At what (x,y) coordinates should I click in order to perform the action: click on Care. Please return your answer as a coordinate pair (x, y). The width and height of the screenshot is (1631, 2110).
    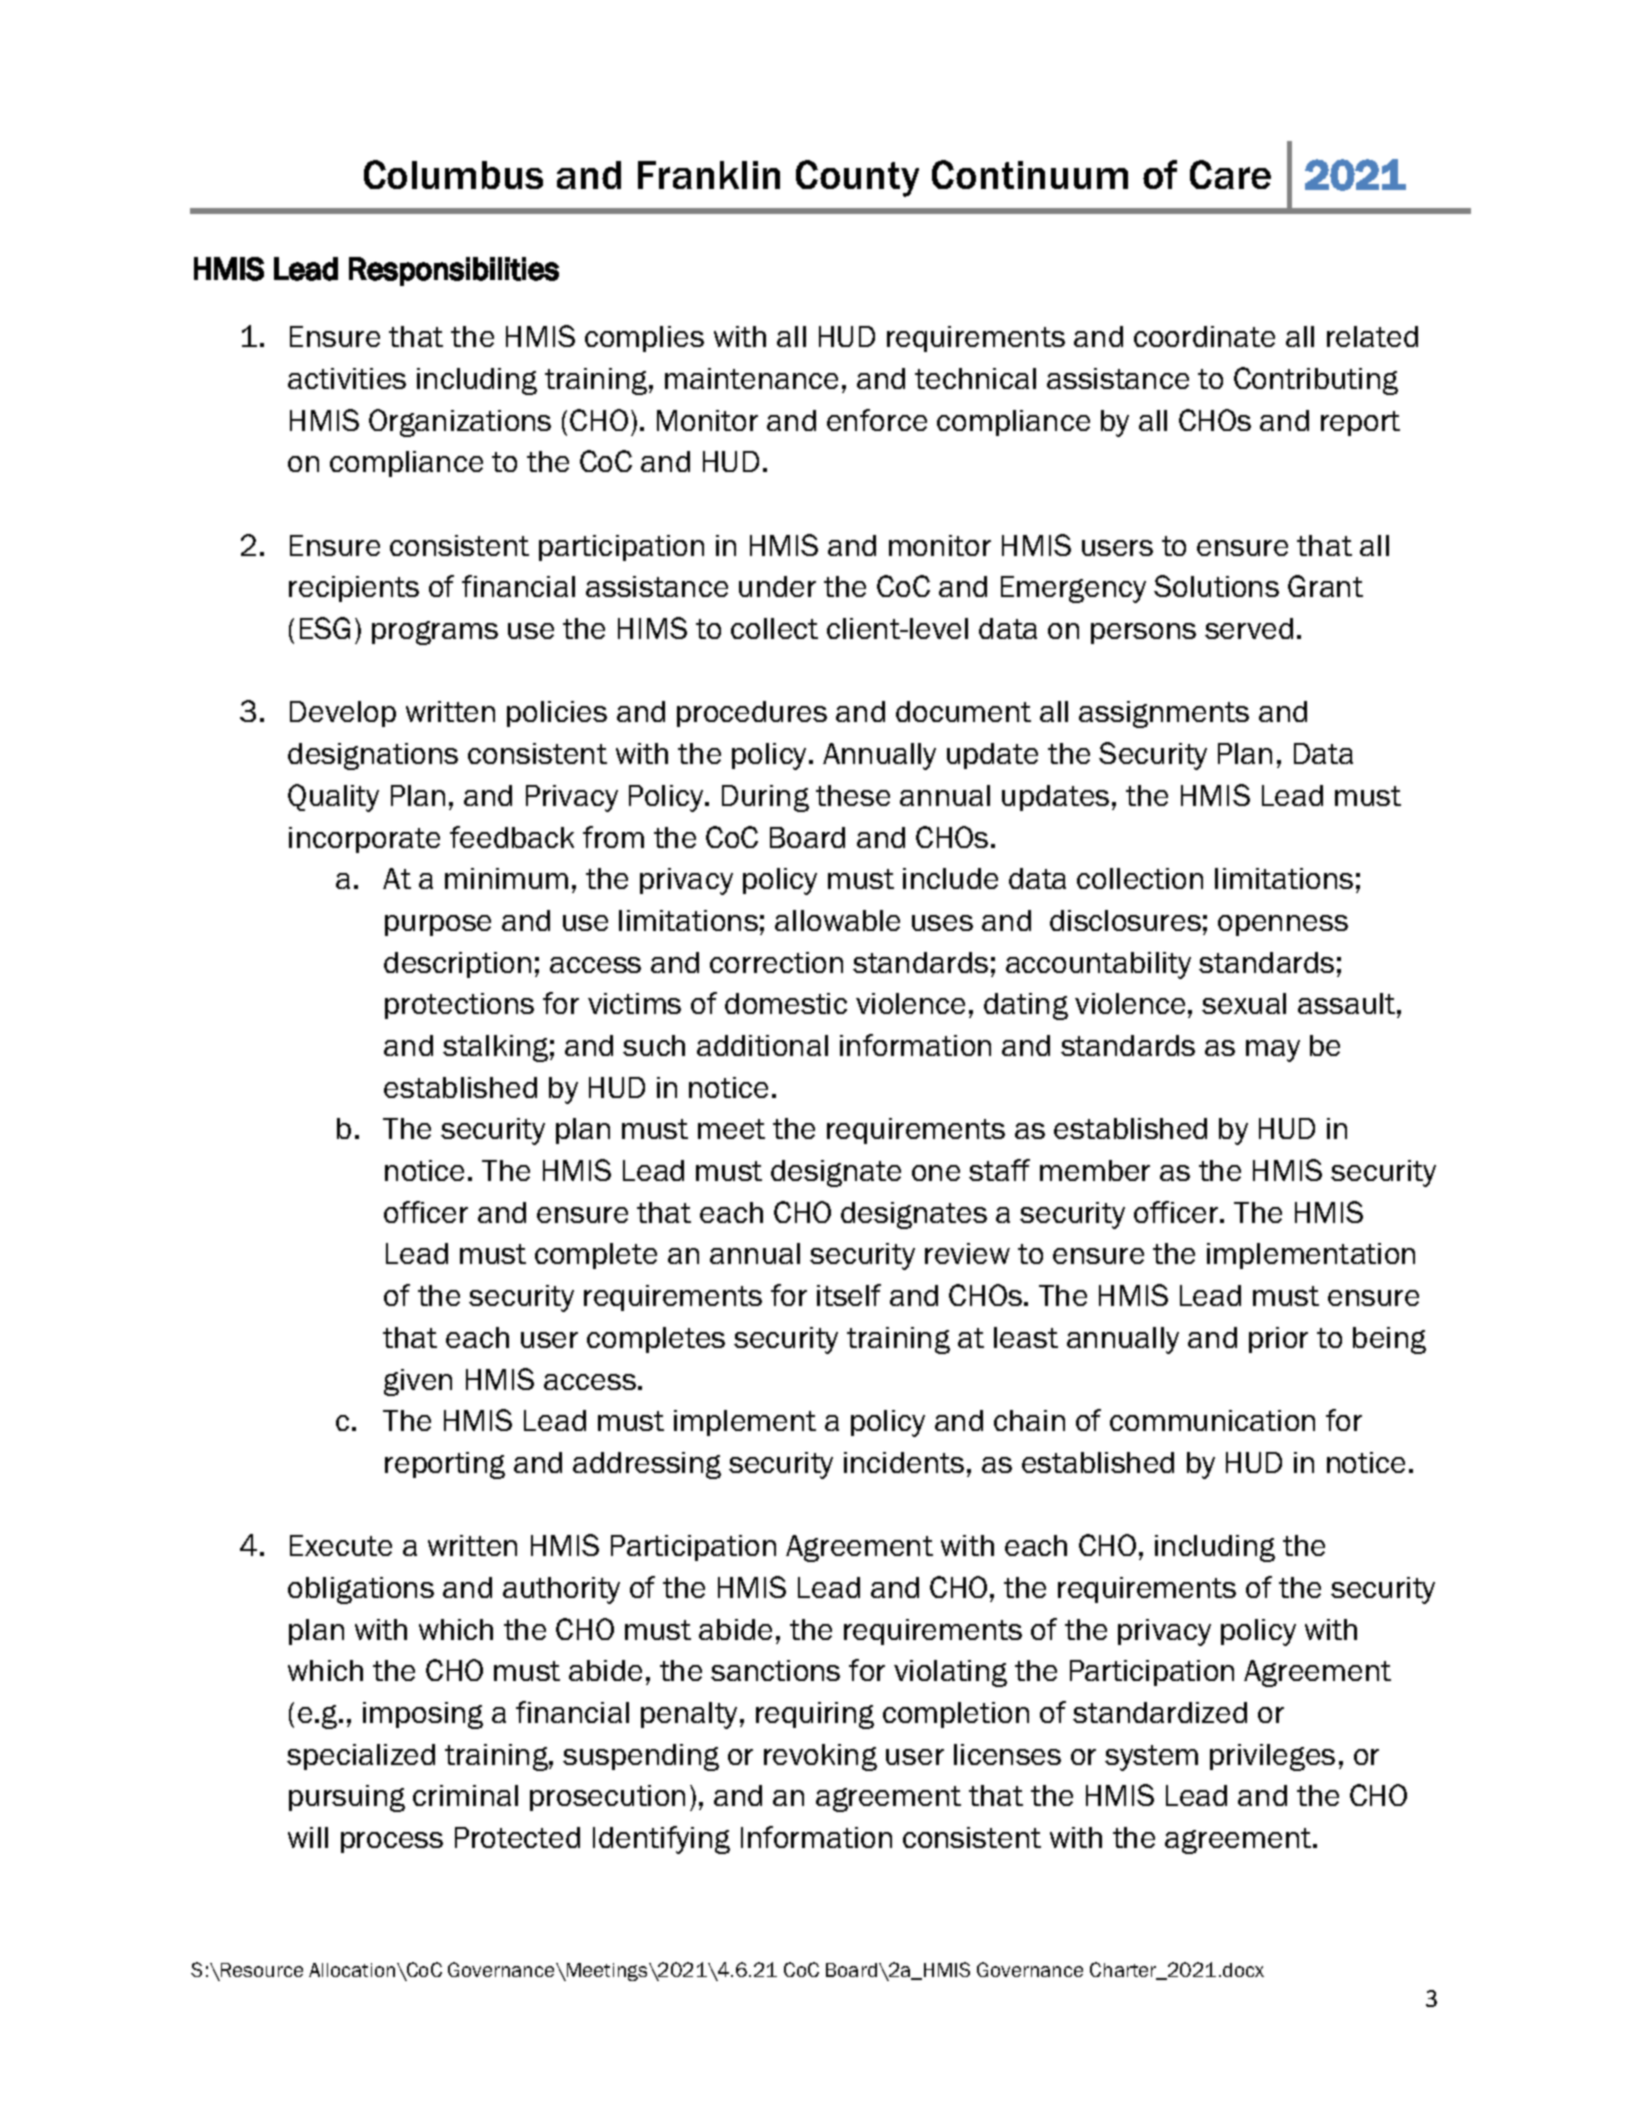
    Looking at the image, I should click on (1230, 174).
